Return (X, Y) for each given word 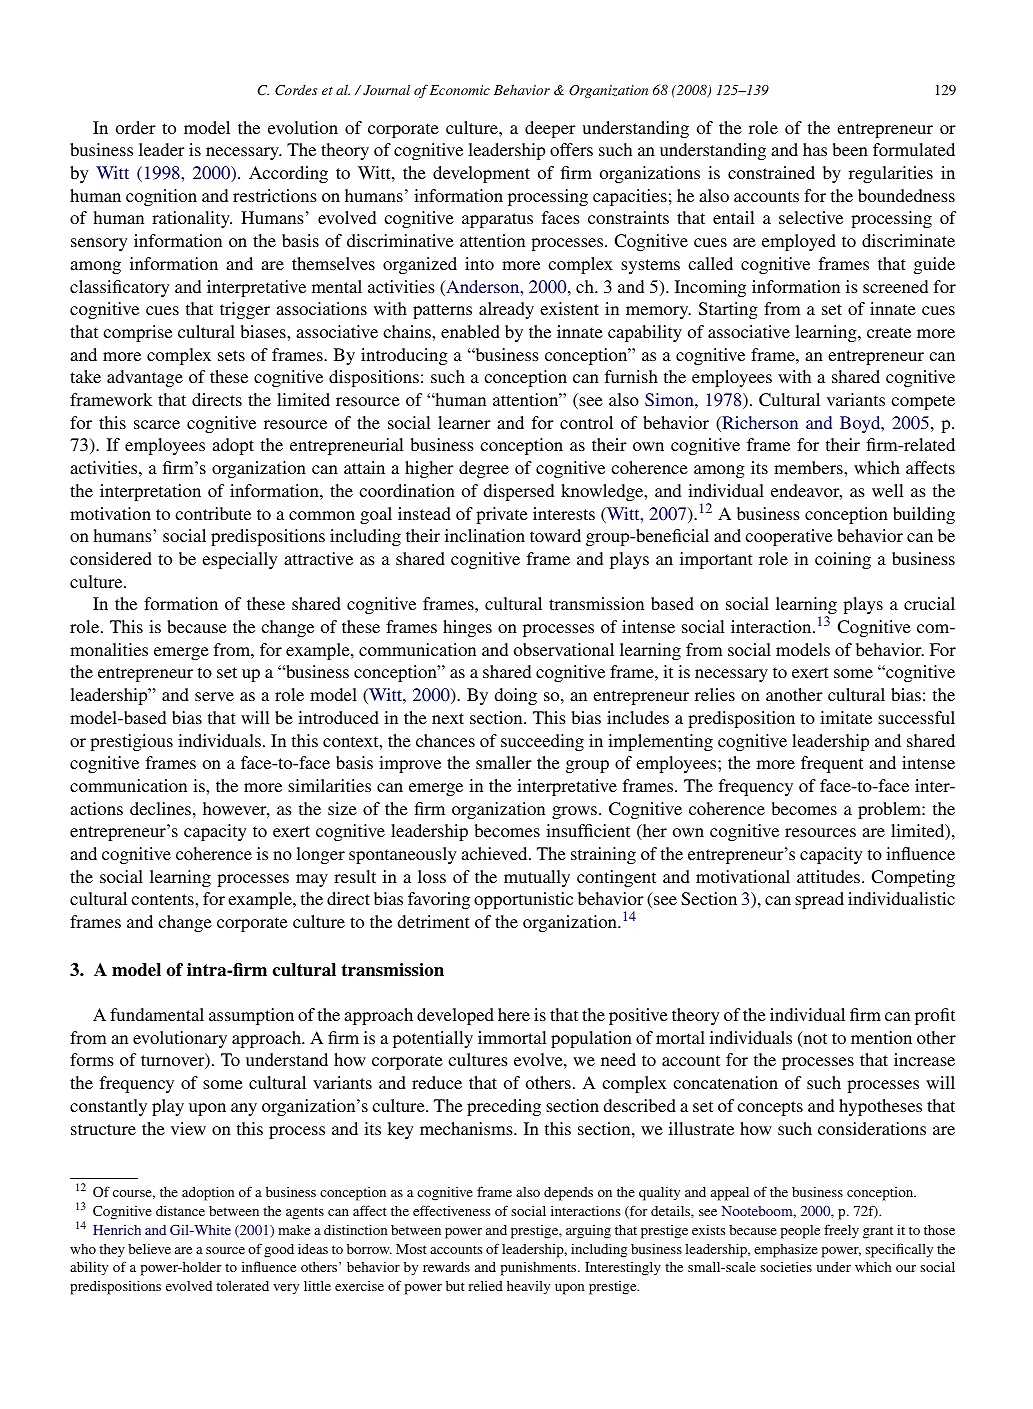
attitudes (828, 876)
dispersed (519, 492)
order (136, 127)
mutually (537, 878)
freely (841, 1231)
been (850, 149)
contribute (213, 513)
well (888, 490)
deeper (550, 129)
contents (163, 899)
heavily (528, 1287)
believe (149, 1248)
